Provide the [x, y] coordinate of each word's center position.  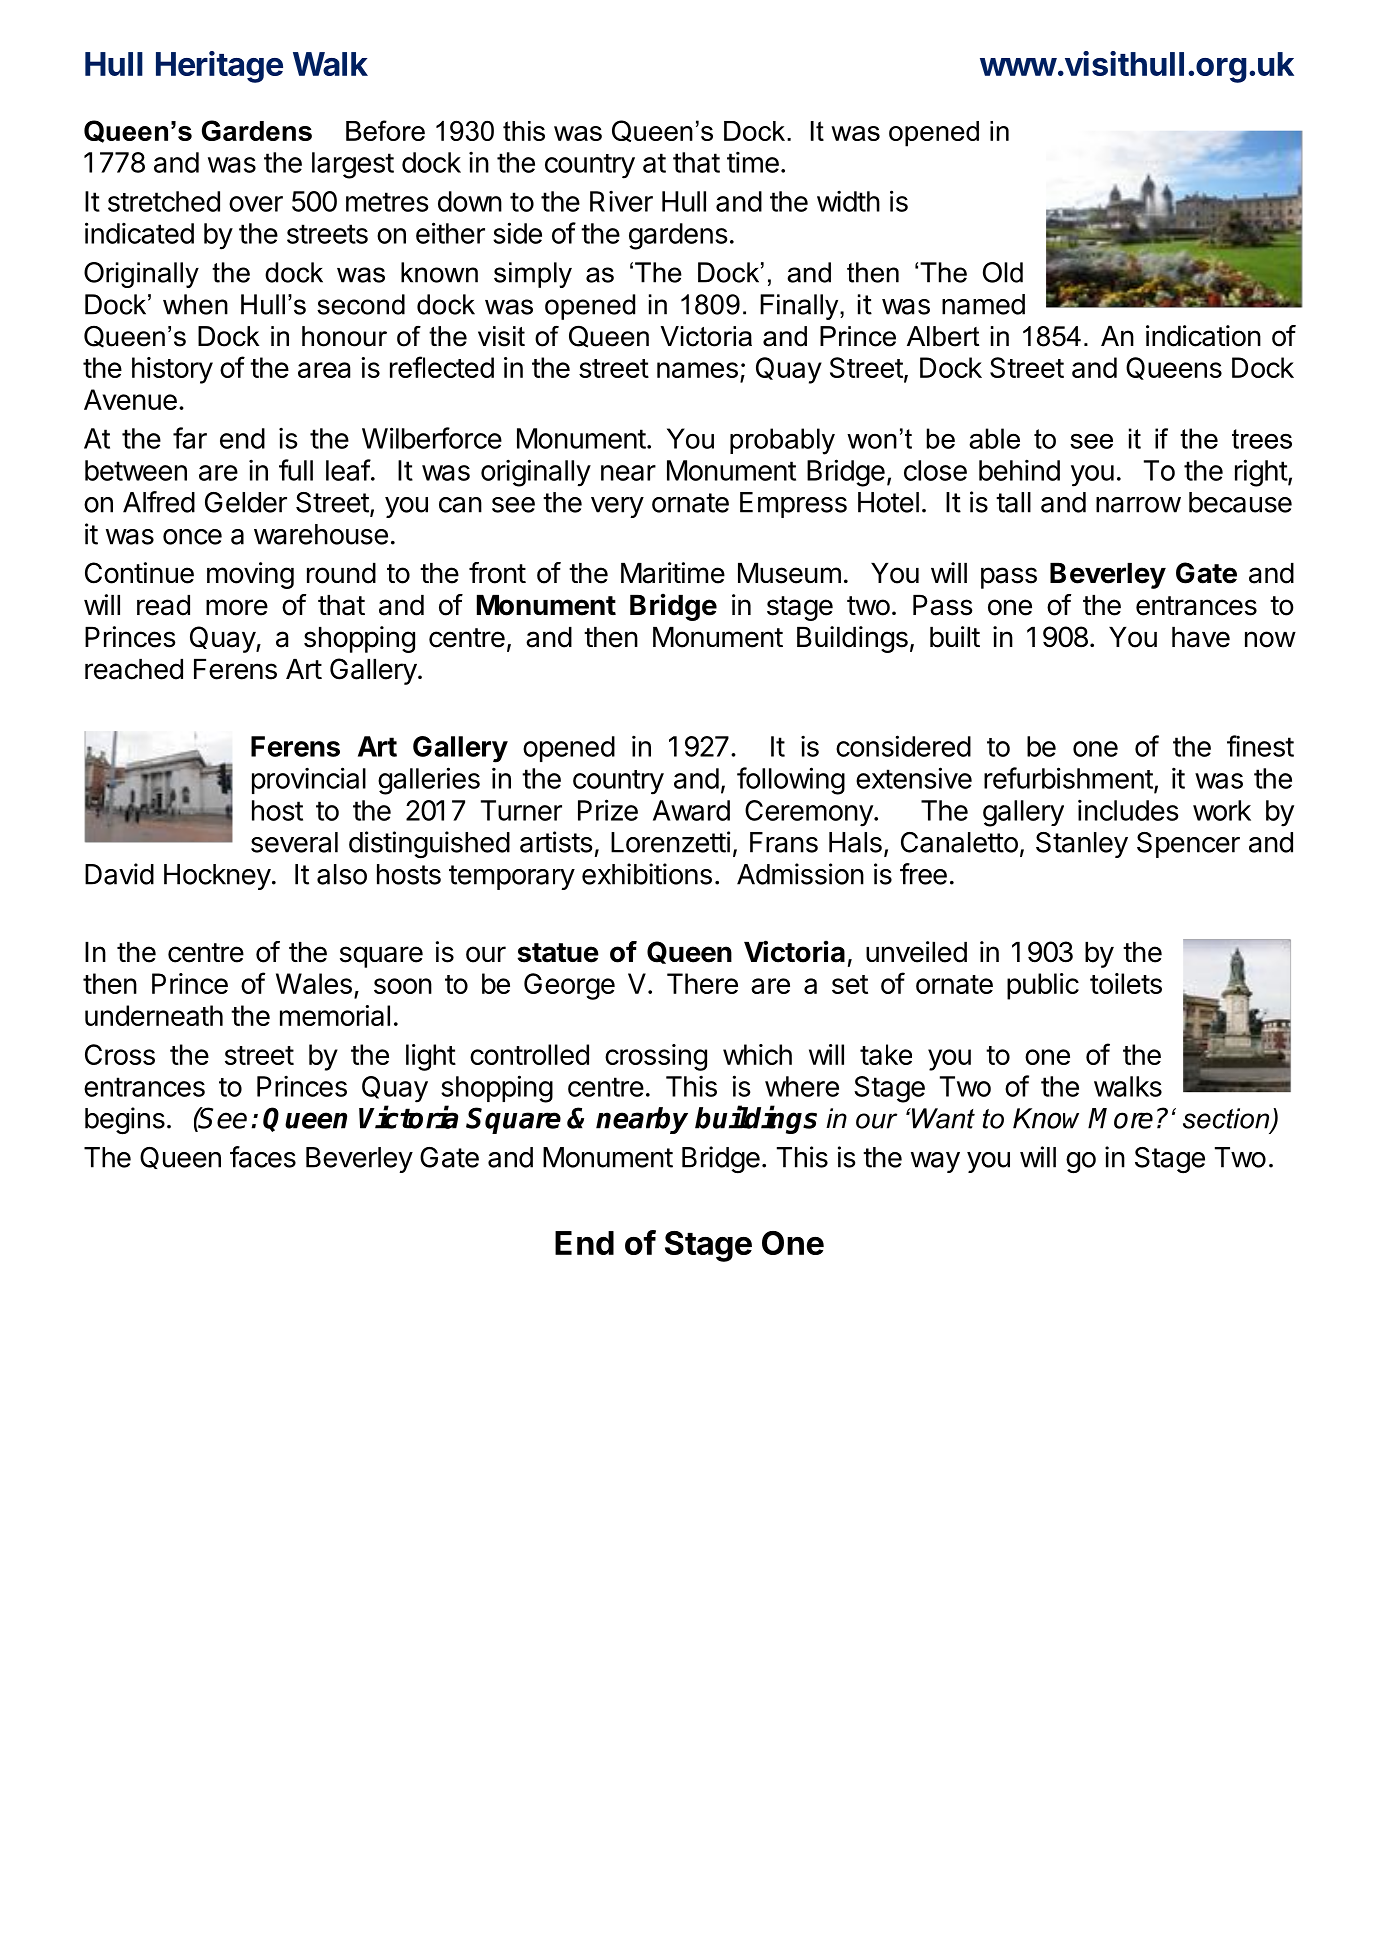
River [621, 201]
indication [1203, 336]
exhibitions [647, 874]
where [802, 1086]
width [848, 201]
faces [263, 1157]
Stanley [1082, 845]
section [1227, 1119]
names [697, 370]
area [324, 370]
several [294, 842]
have [1201, 637]
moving [250, 575]
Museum [789, 573]
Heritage [219, 67]
